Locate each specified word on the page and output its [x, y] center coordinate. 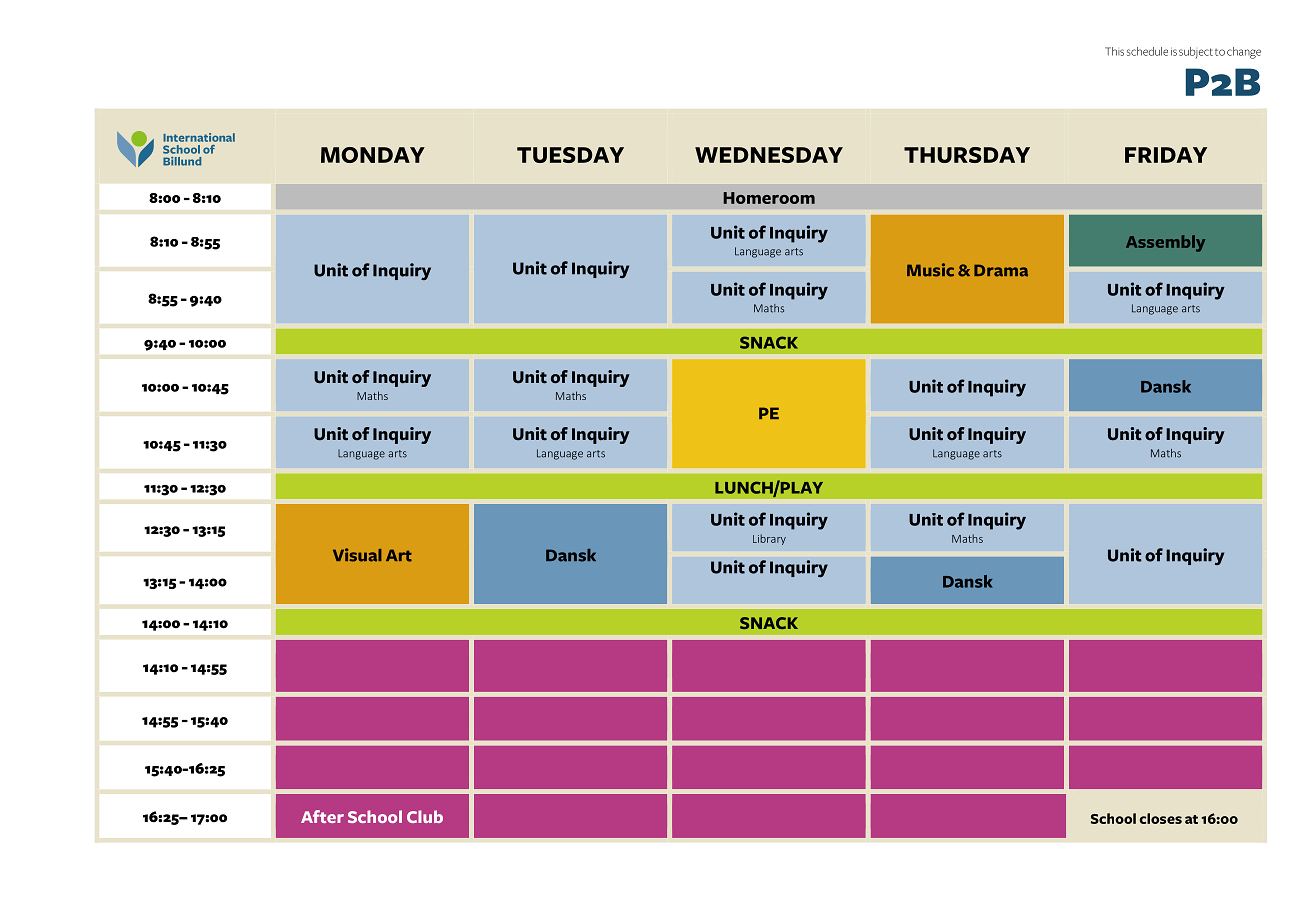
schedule [1147, 51]
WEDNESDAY [769, 155]
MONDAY [373, 155]
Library [769, 539]
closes [1160, 818]
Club [425, 816]
